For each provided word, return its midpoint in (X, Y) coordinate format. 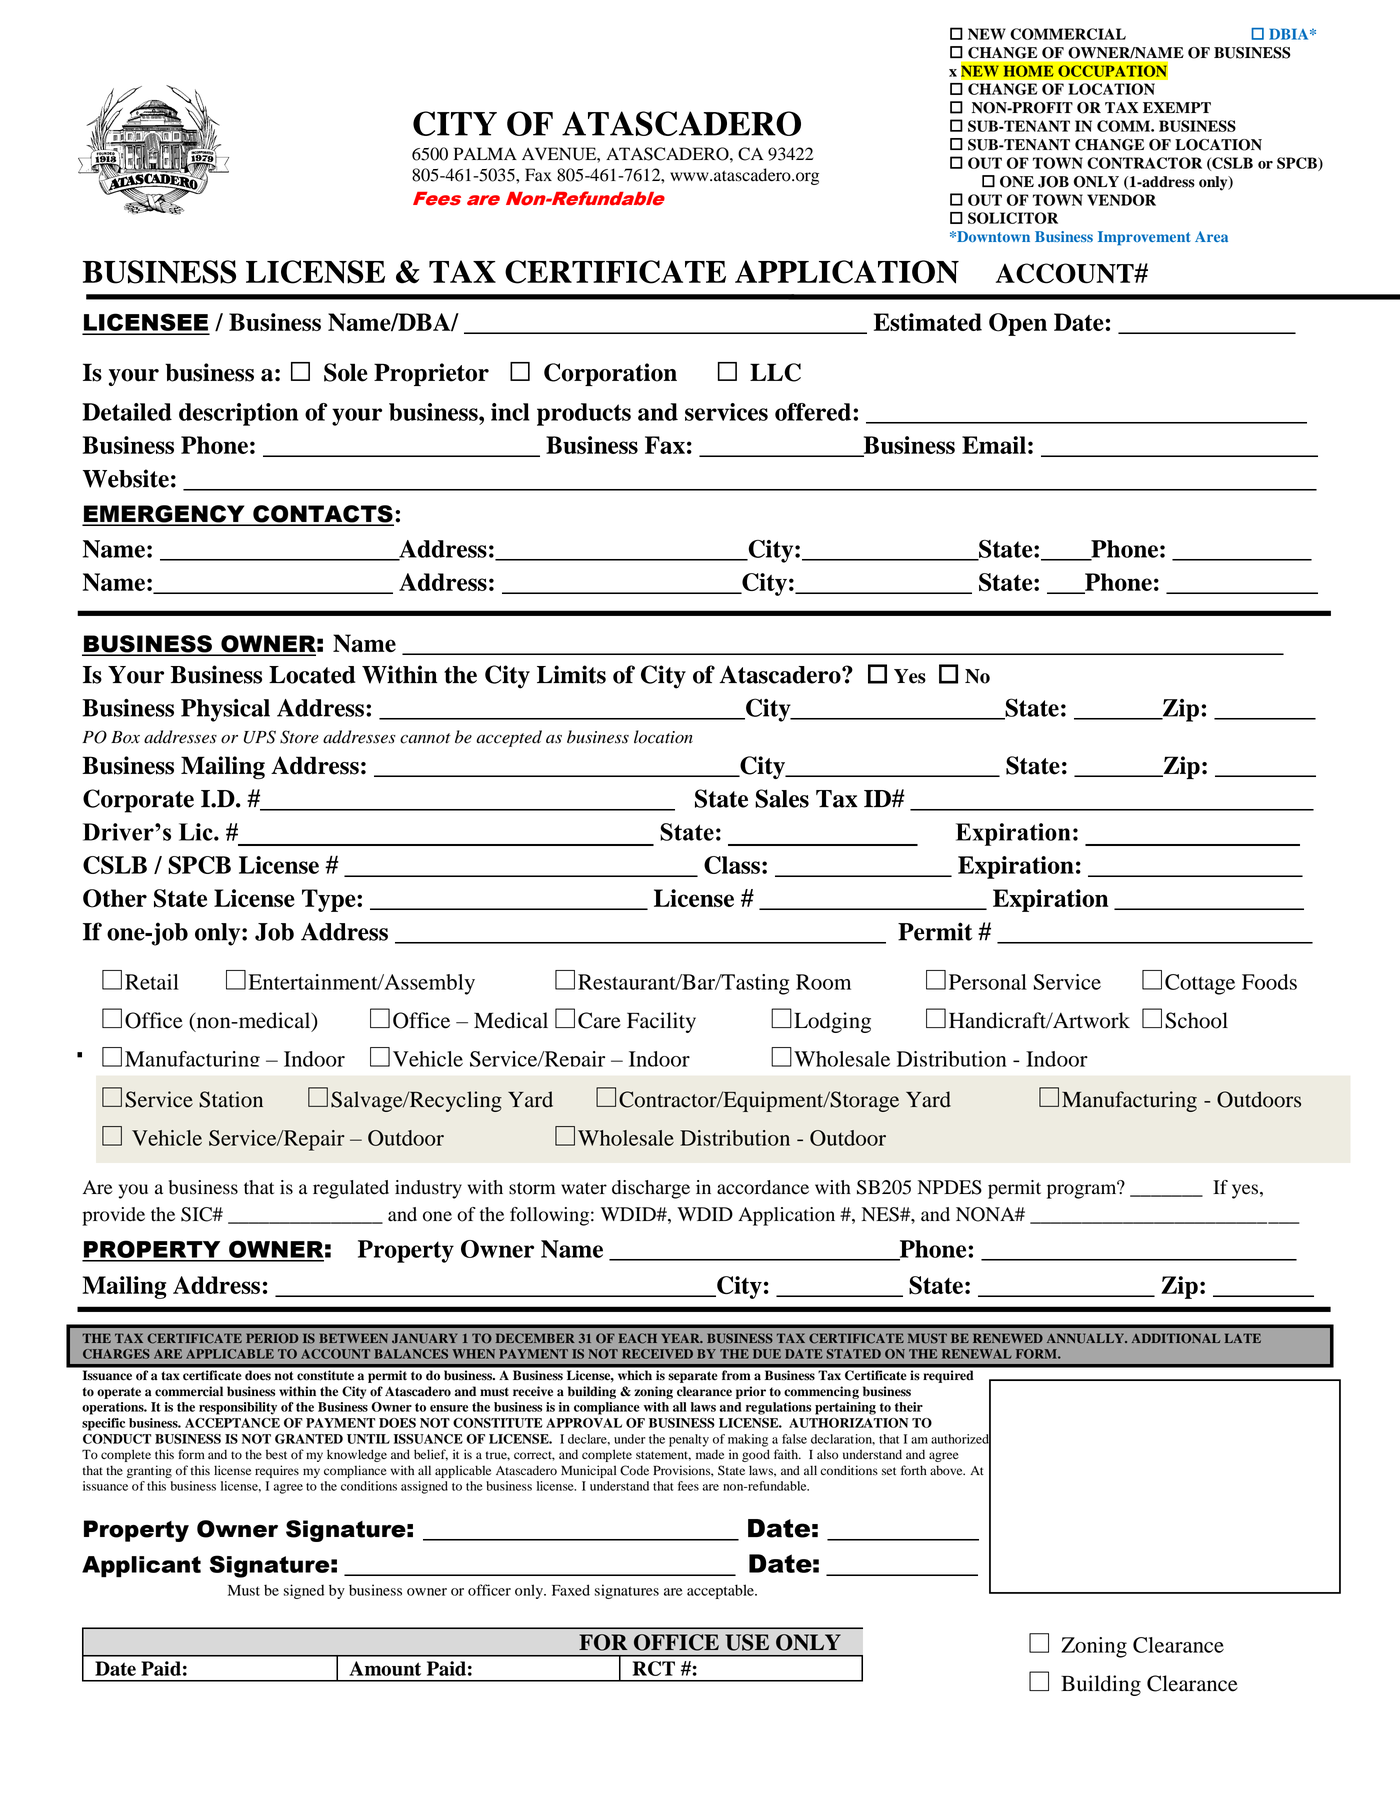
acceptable (721, 1591)
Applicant (141, 1566)
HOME (1028, 71)
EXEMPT (1177, 107)
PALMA (485, 153)
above (947, 1470)
